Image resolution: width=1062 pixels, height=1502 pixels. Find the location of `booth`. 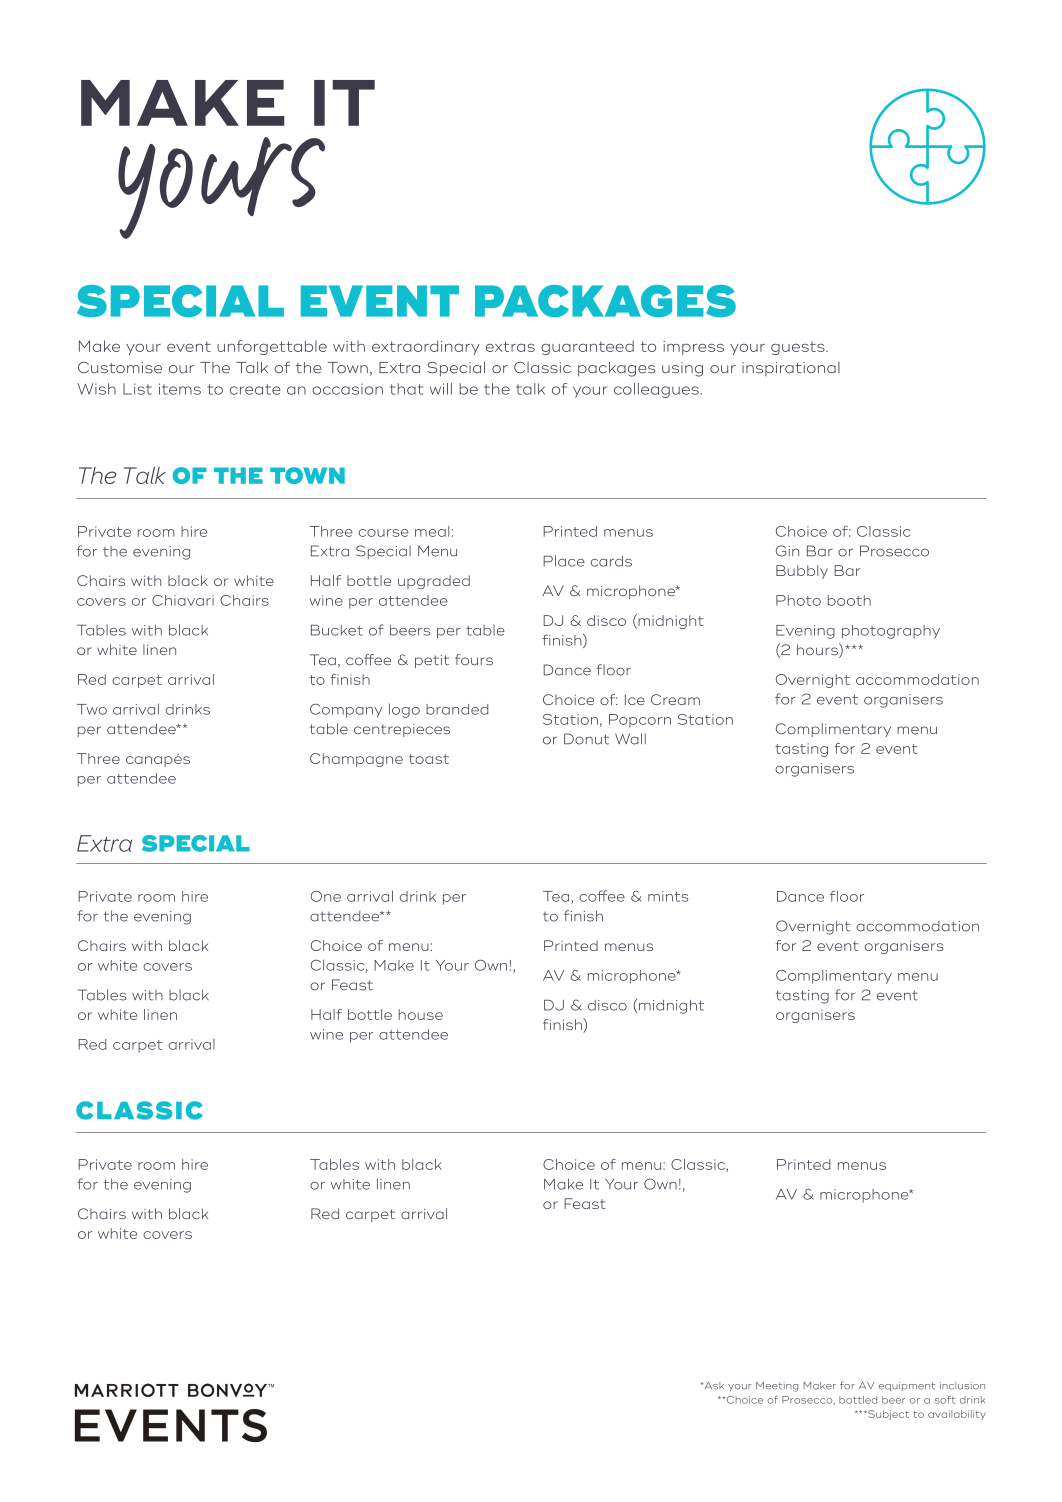

booth is located at coordinates (849, 600).
